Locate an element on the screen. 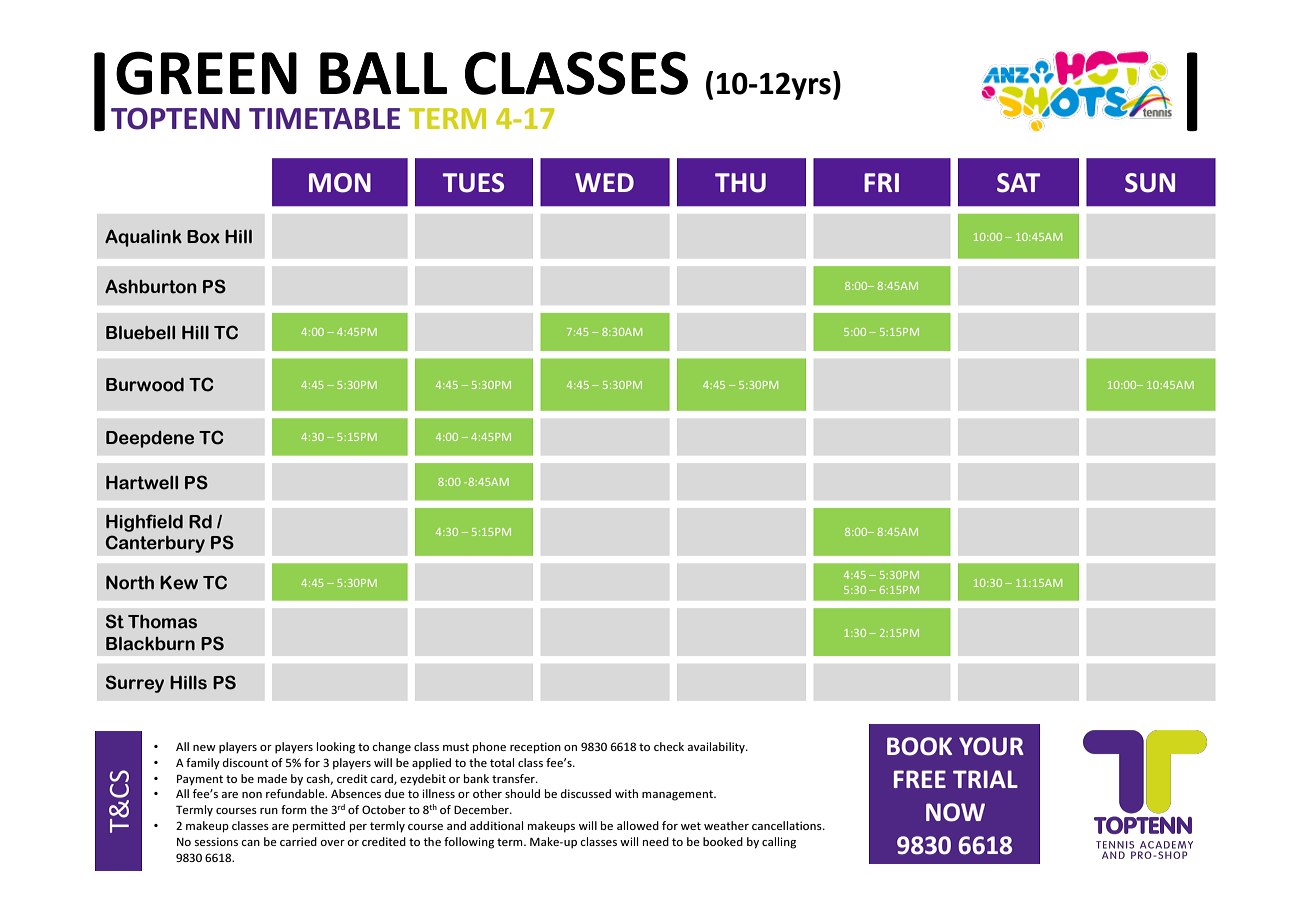  SUN is located at coordinates (1150, 183).
